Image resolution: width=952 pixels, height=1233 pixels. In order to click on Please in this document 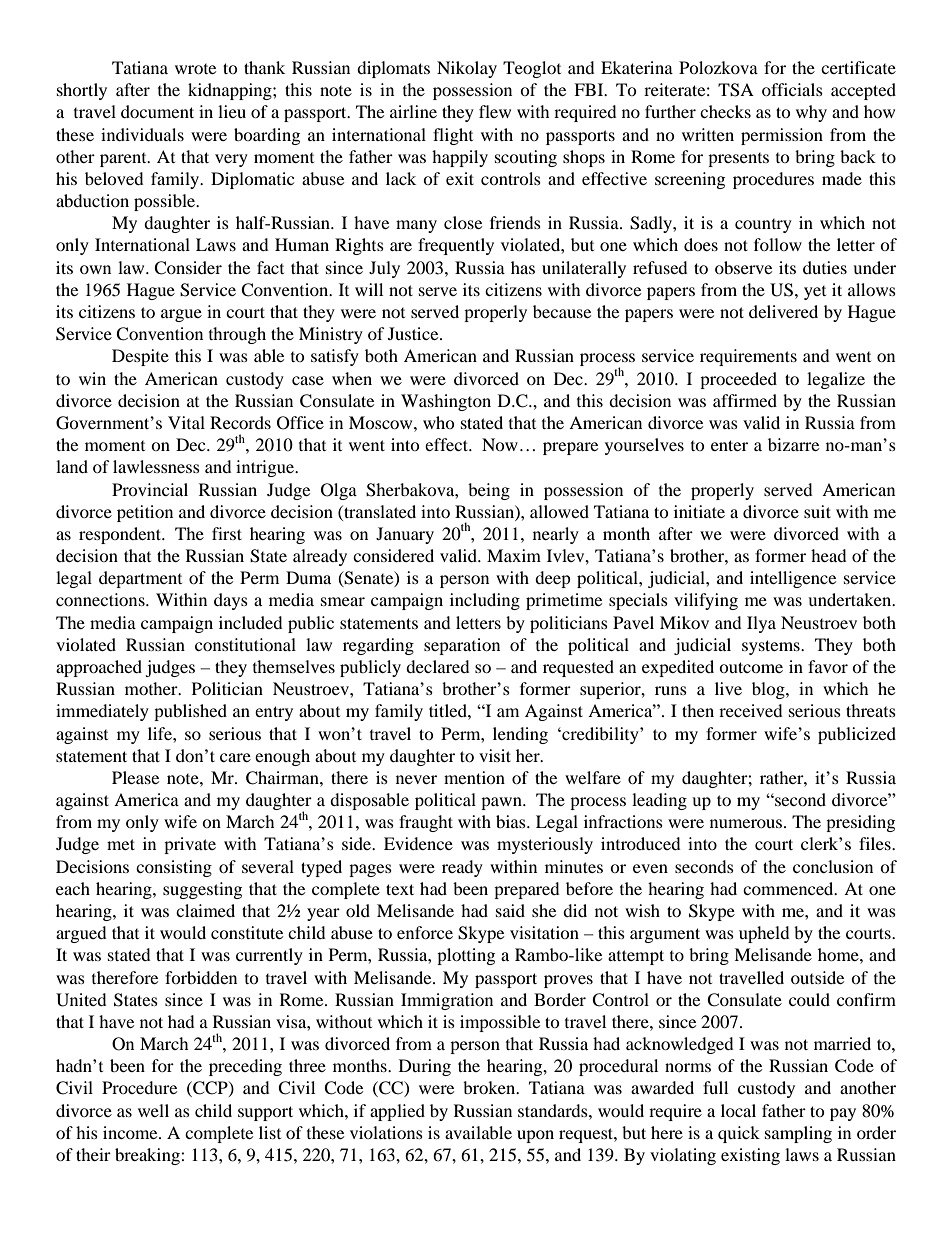, I will do `click(135, 777)`.
